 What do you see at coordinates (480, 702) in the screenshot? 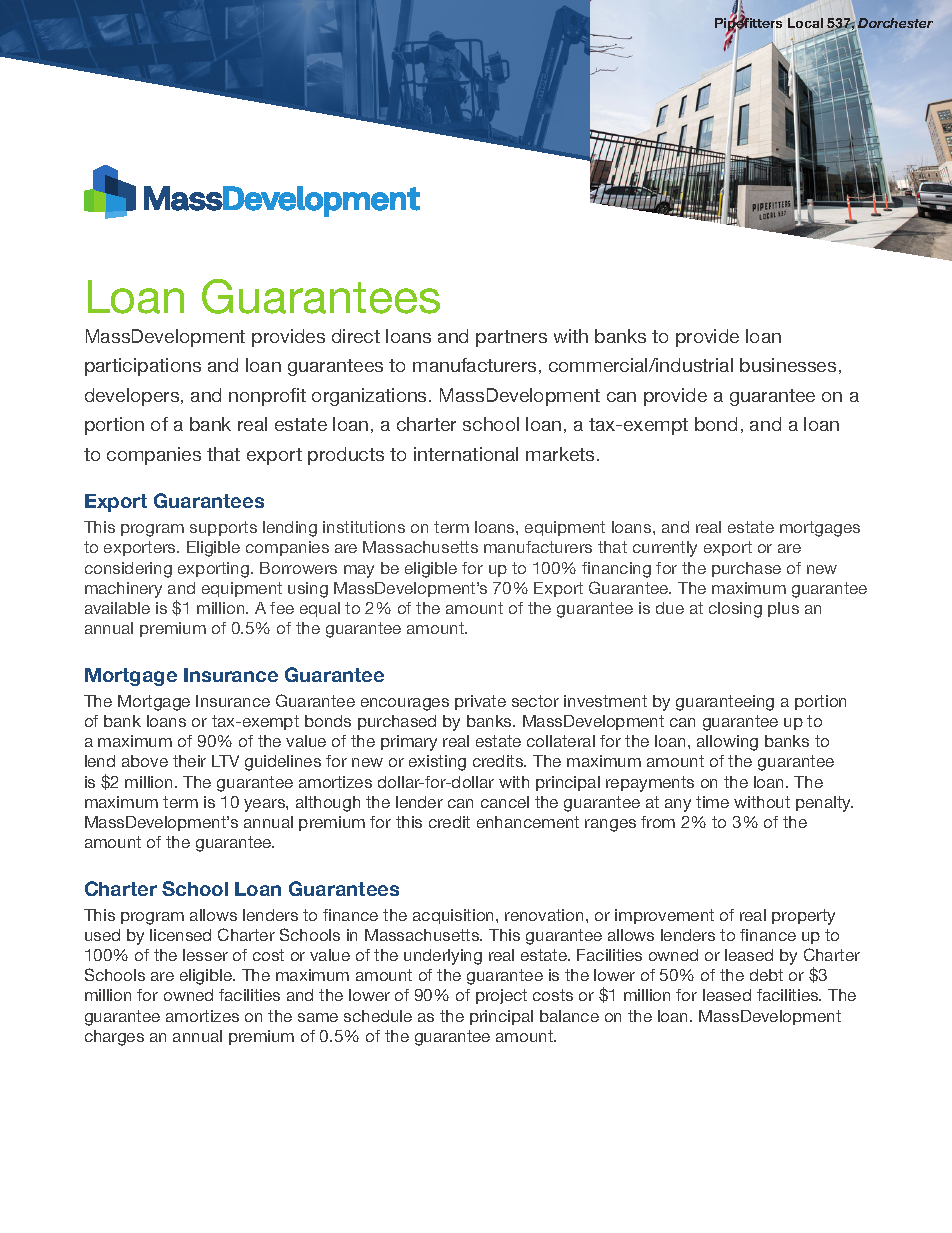
I see `private` at bounding box center [480, 702].
